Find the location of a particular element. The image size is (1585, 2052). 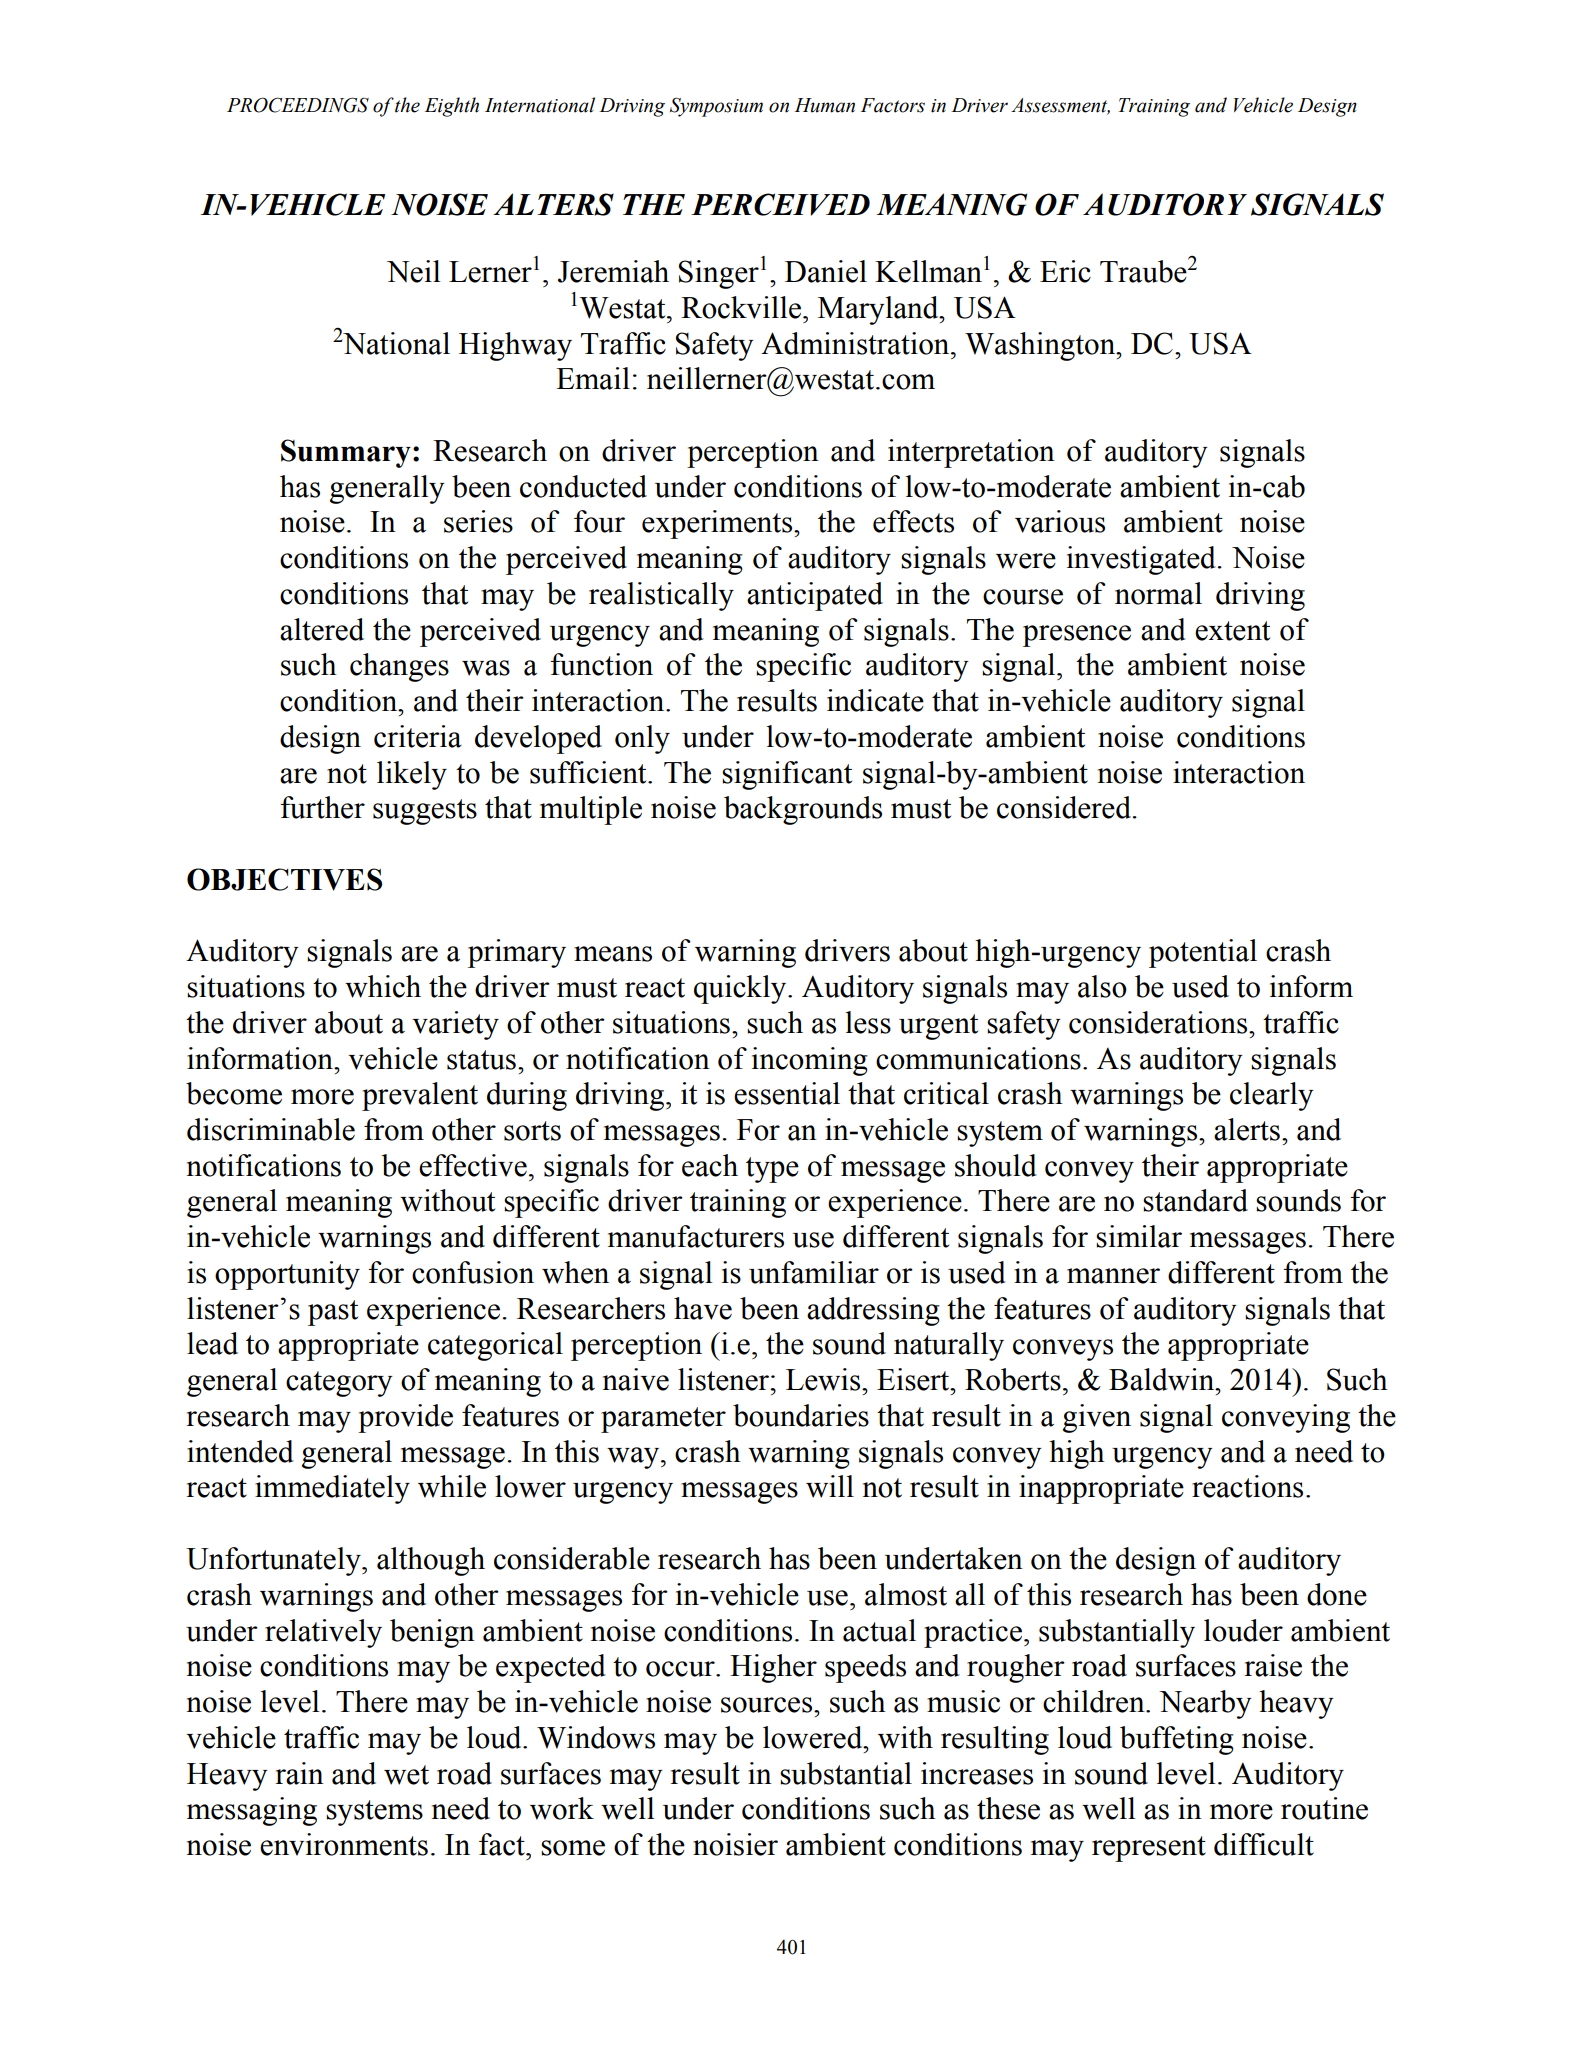

noisier is located at coordinates (735, 1844).
